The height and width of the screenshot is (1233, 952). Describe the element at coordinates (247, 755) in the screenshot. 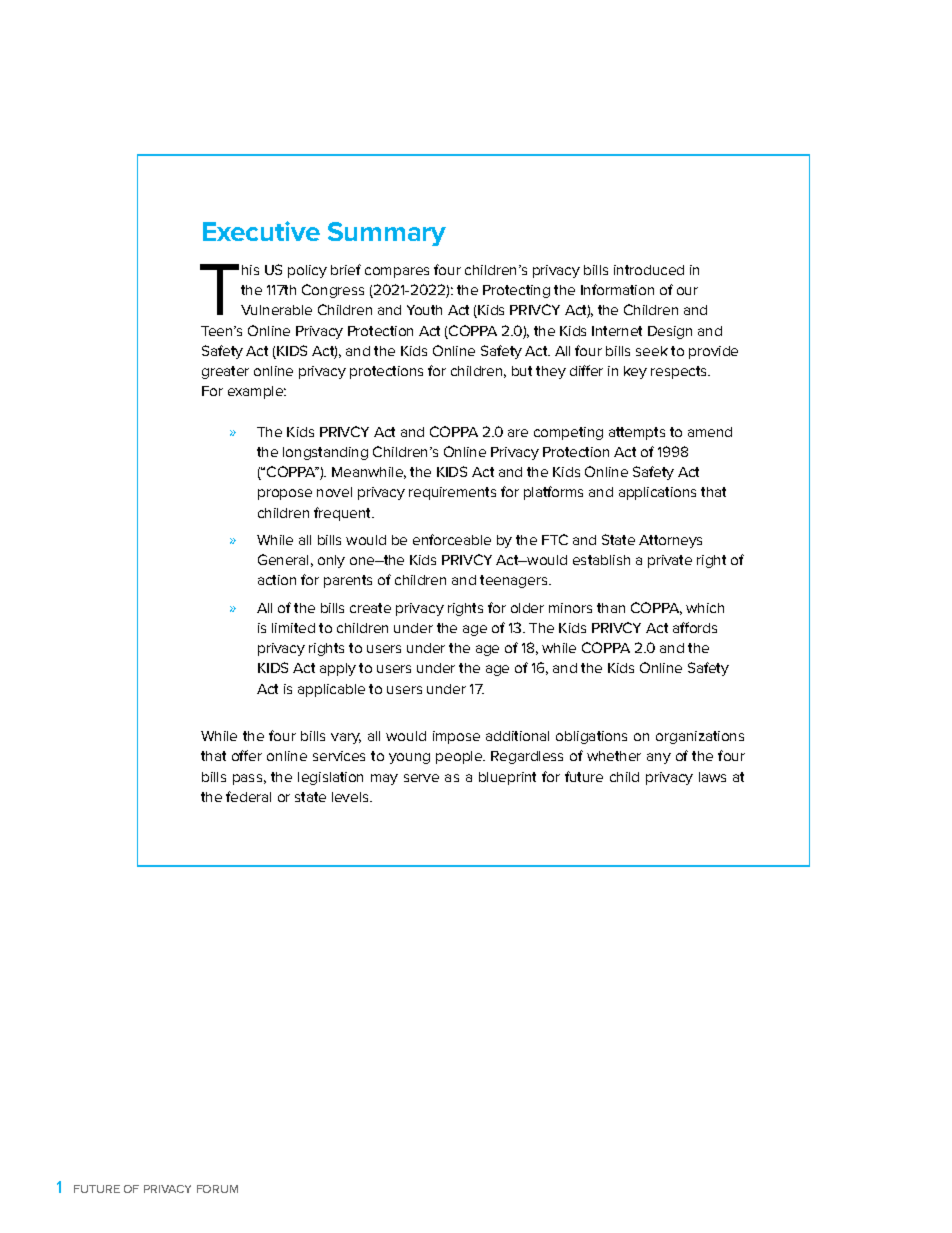

I see `offer` at that location.
